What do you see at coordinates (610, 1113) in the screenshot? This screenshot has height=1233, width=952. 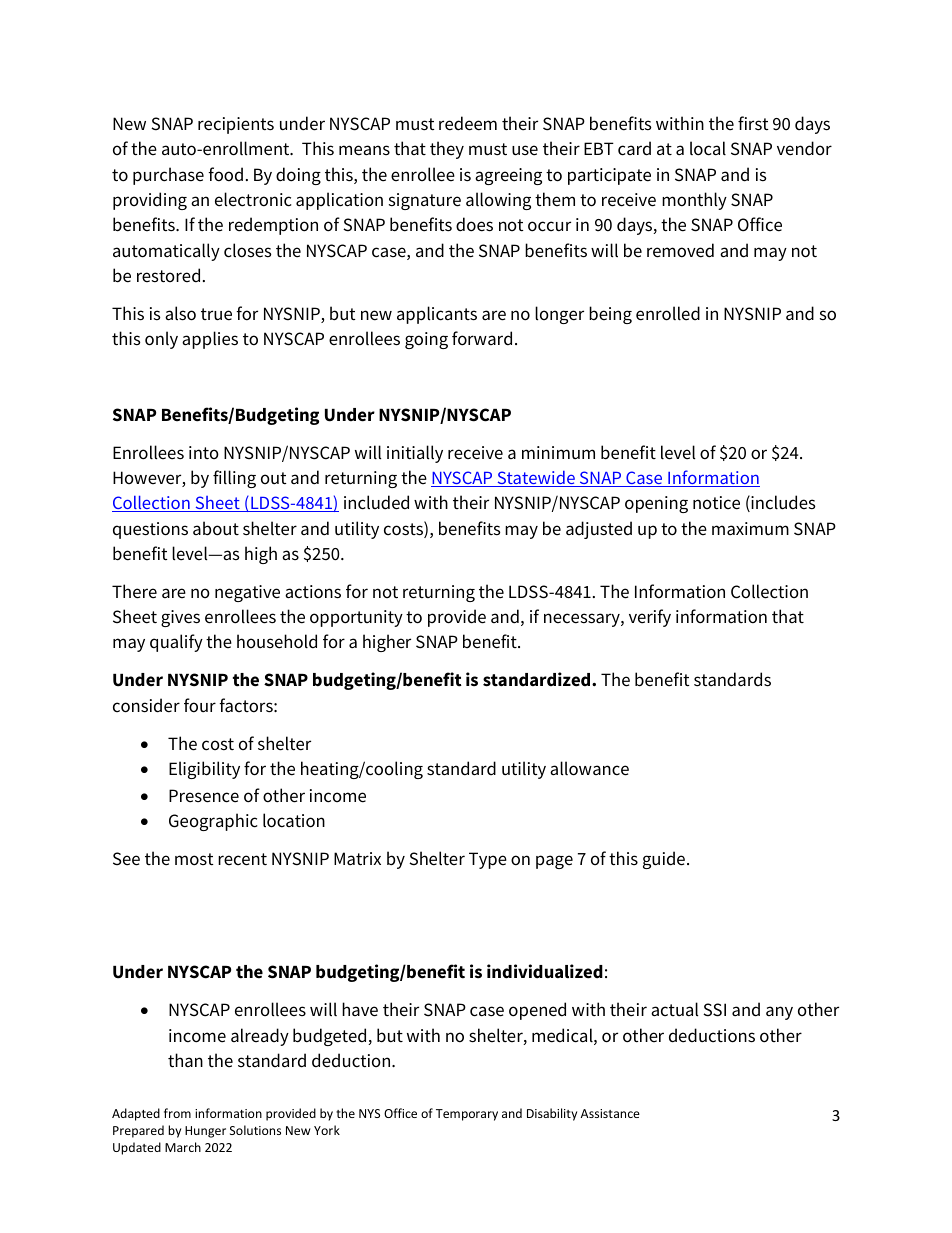 I see `Assistance` at bounding box center [610, 1113].
